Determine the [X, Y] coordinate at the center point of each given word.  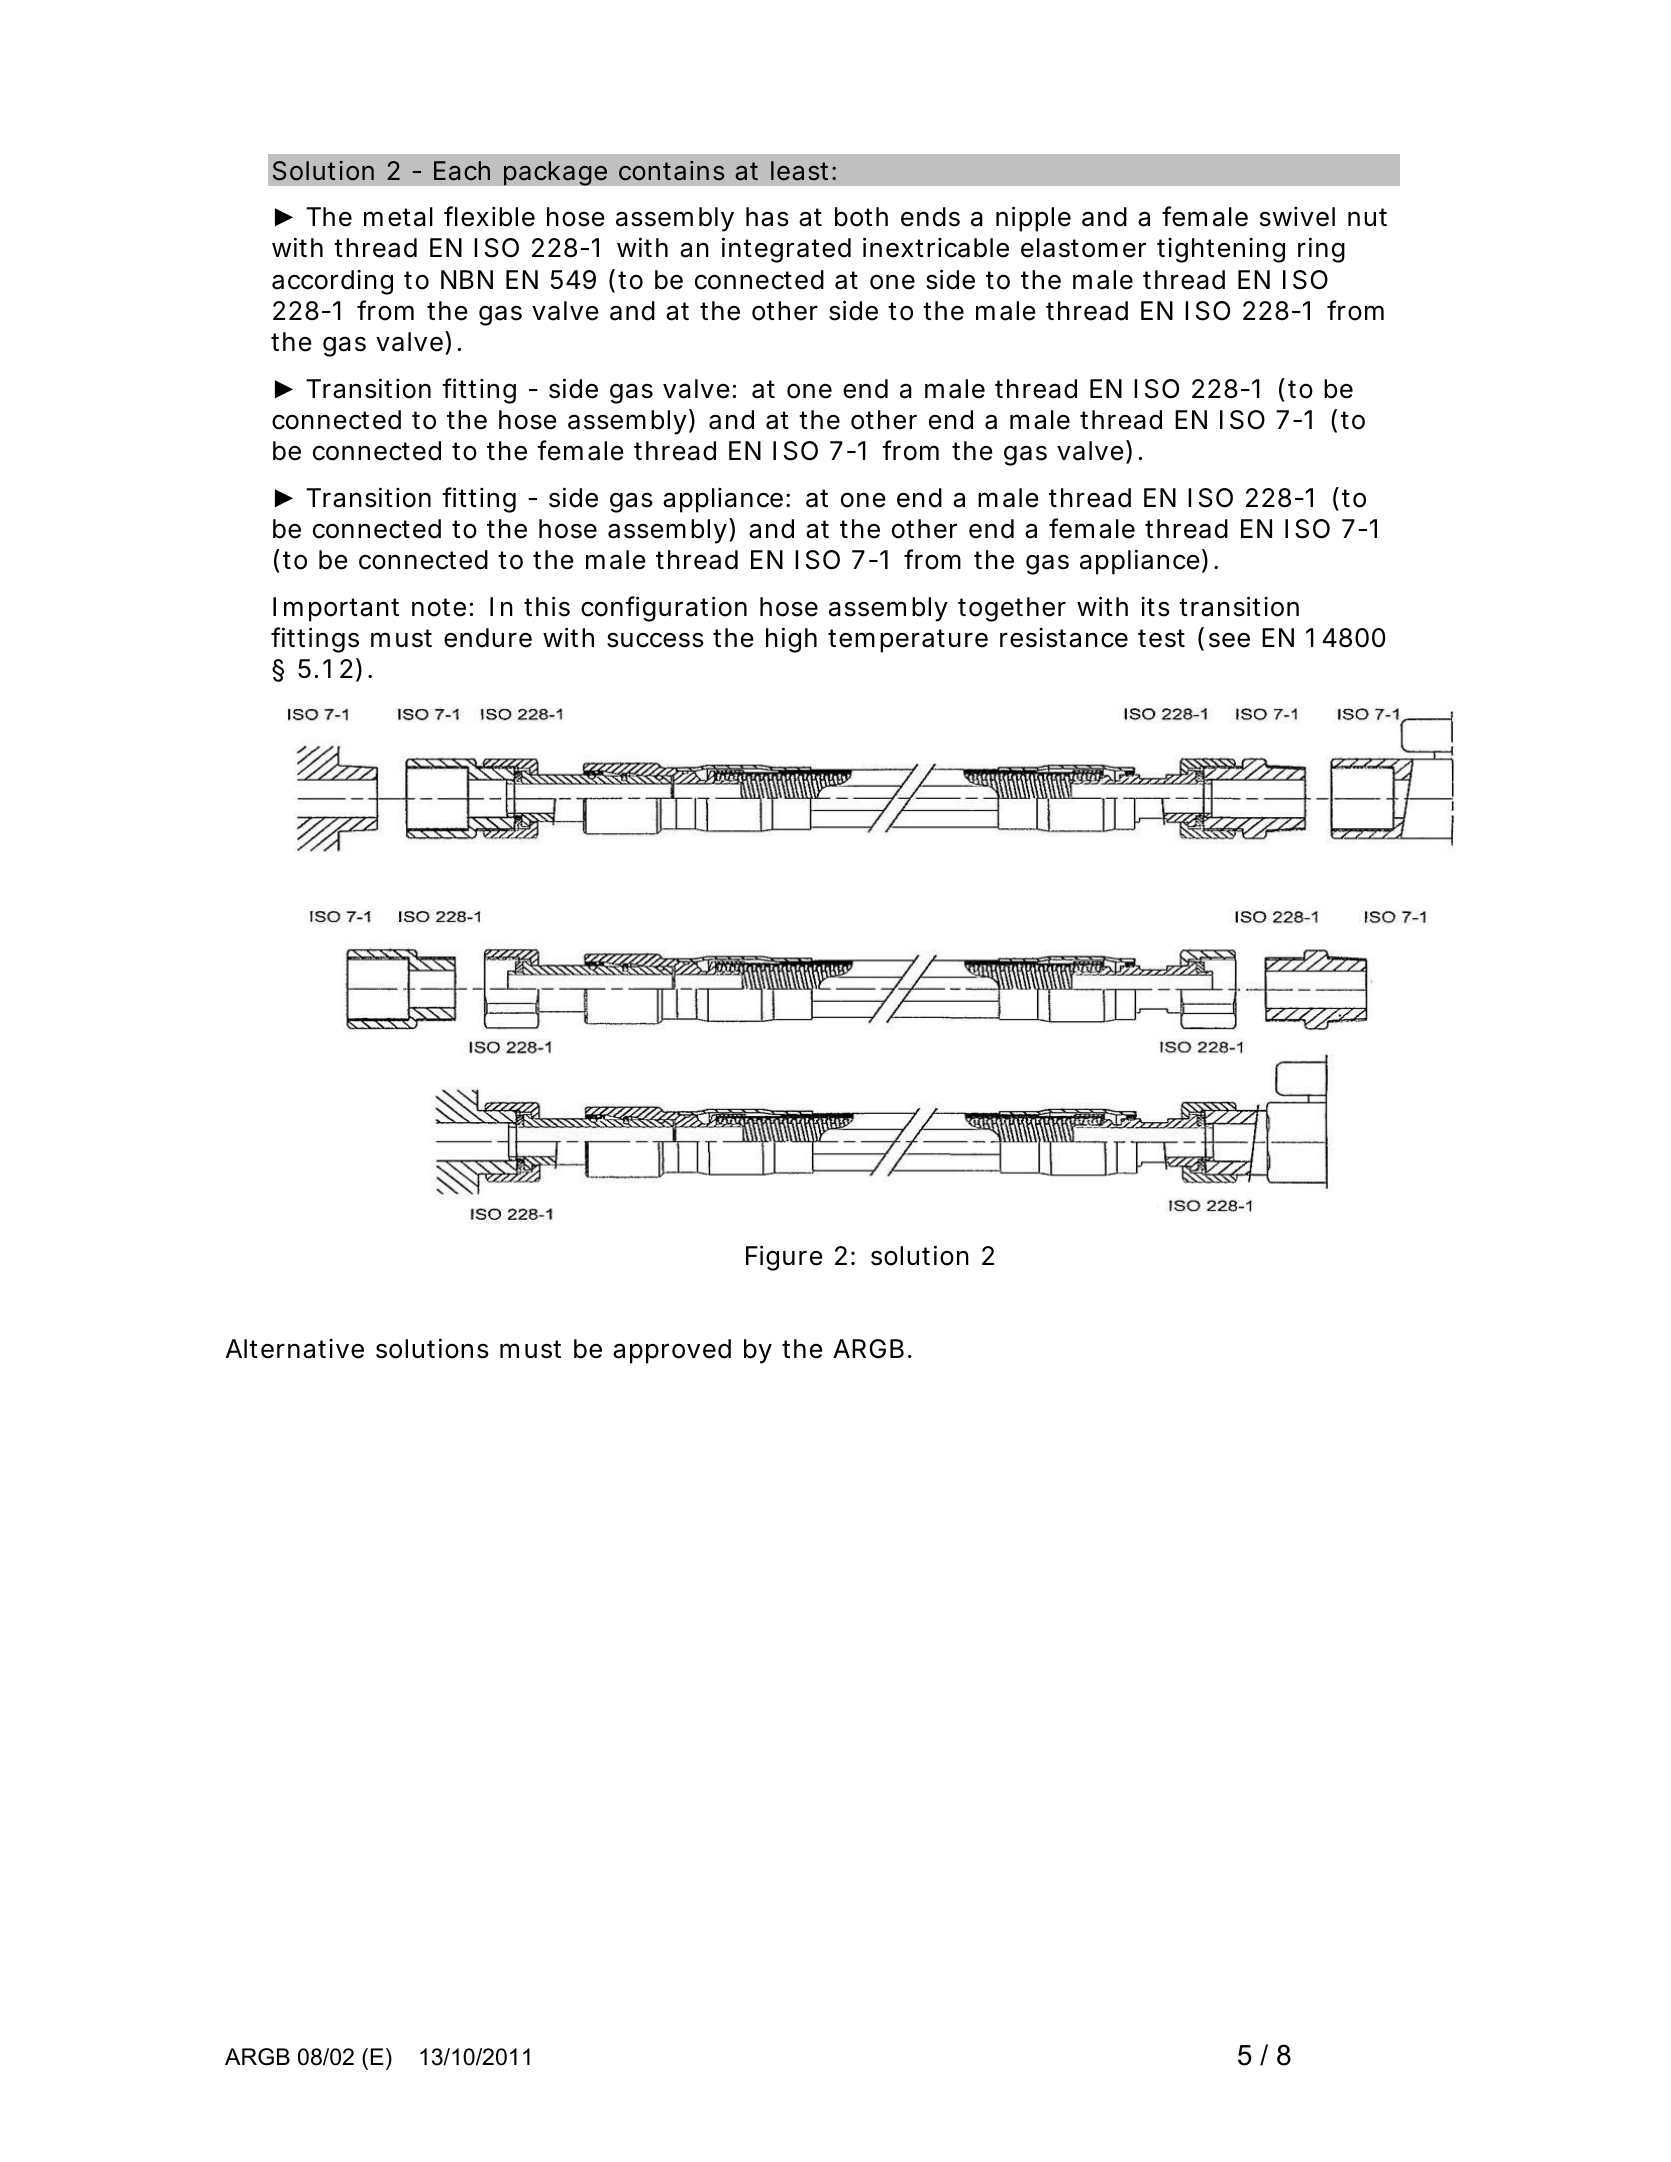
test [1161, 638]
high [791, 640]
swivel [1297, 217]
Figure [784, 1258]
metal [398, 217]
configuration [664, 609]
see [1229, 640]
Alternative [295, 1349]
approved [672, 1351]
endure [488, 638]
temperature [908, 641]
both [861, 217]
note [439, 607]
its [1155, 607]
